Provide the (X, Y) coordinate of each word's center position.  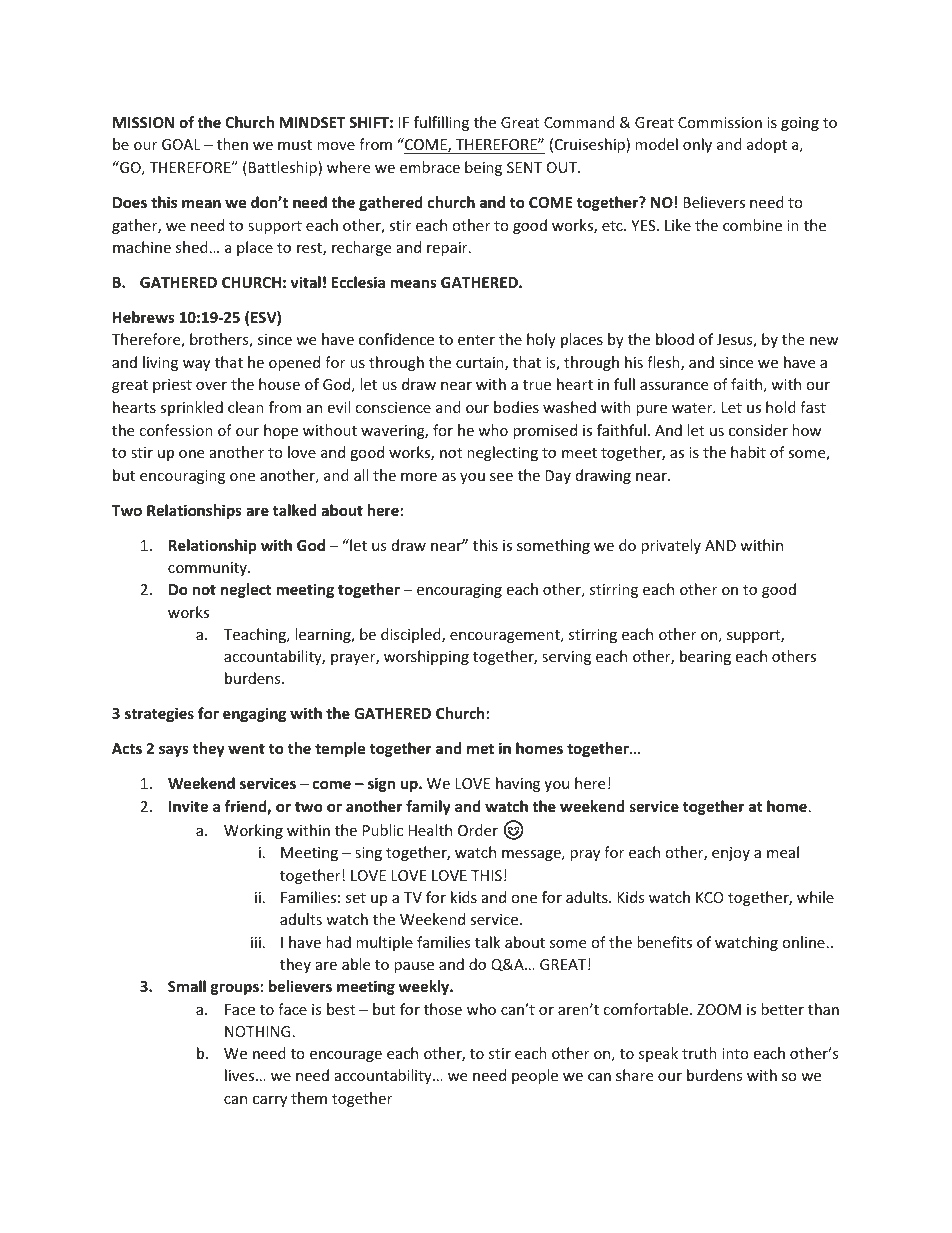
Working (253, 831)
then (232, 144)
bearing (705, 657)
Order (478, 830)
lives (241, 1075)
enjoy (731, 854)
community (208, 569)
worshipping (426, 657)
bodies (516, 407)
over (211, 386)
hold (781, 407)
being (483, 168)
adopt (767, 145)
